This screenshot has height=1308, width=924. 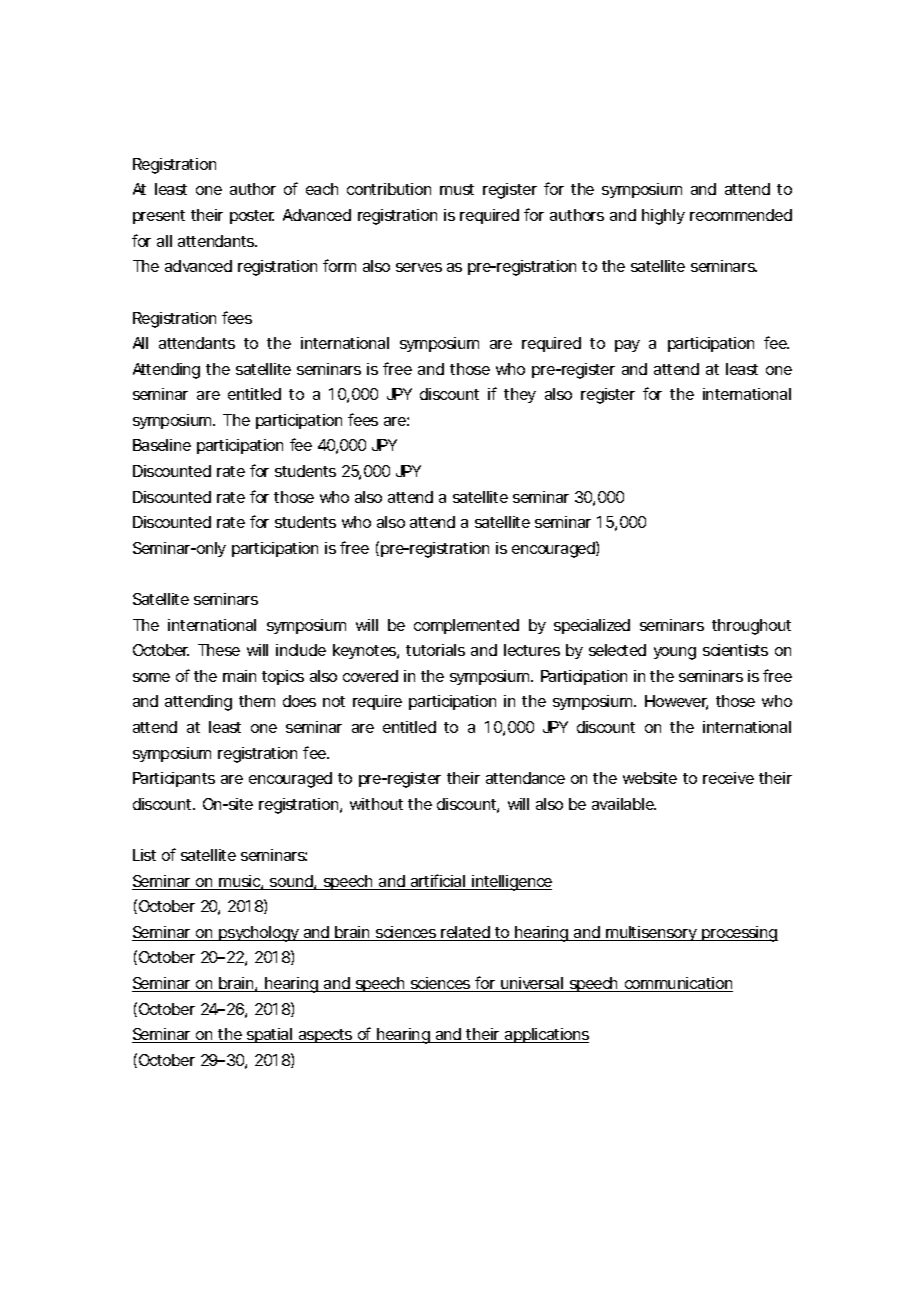 What do you see at coordinates (675, 653) in the screenshot?
I see `young` at bounding box center [675, 653].
